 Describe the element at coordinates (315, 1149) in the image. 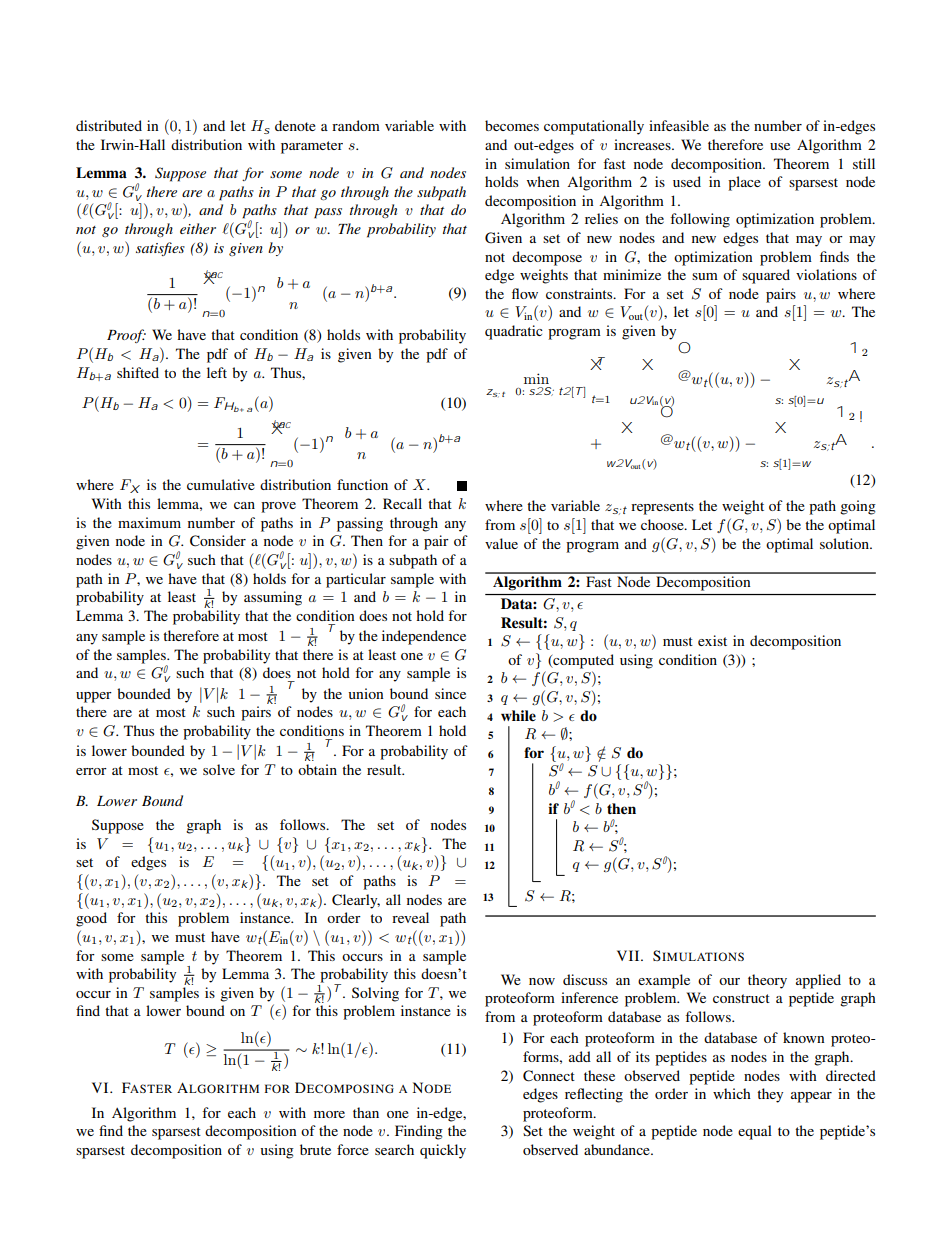

I see `brute` at that location.
